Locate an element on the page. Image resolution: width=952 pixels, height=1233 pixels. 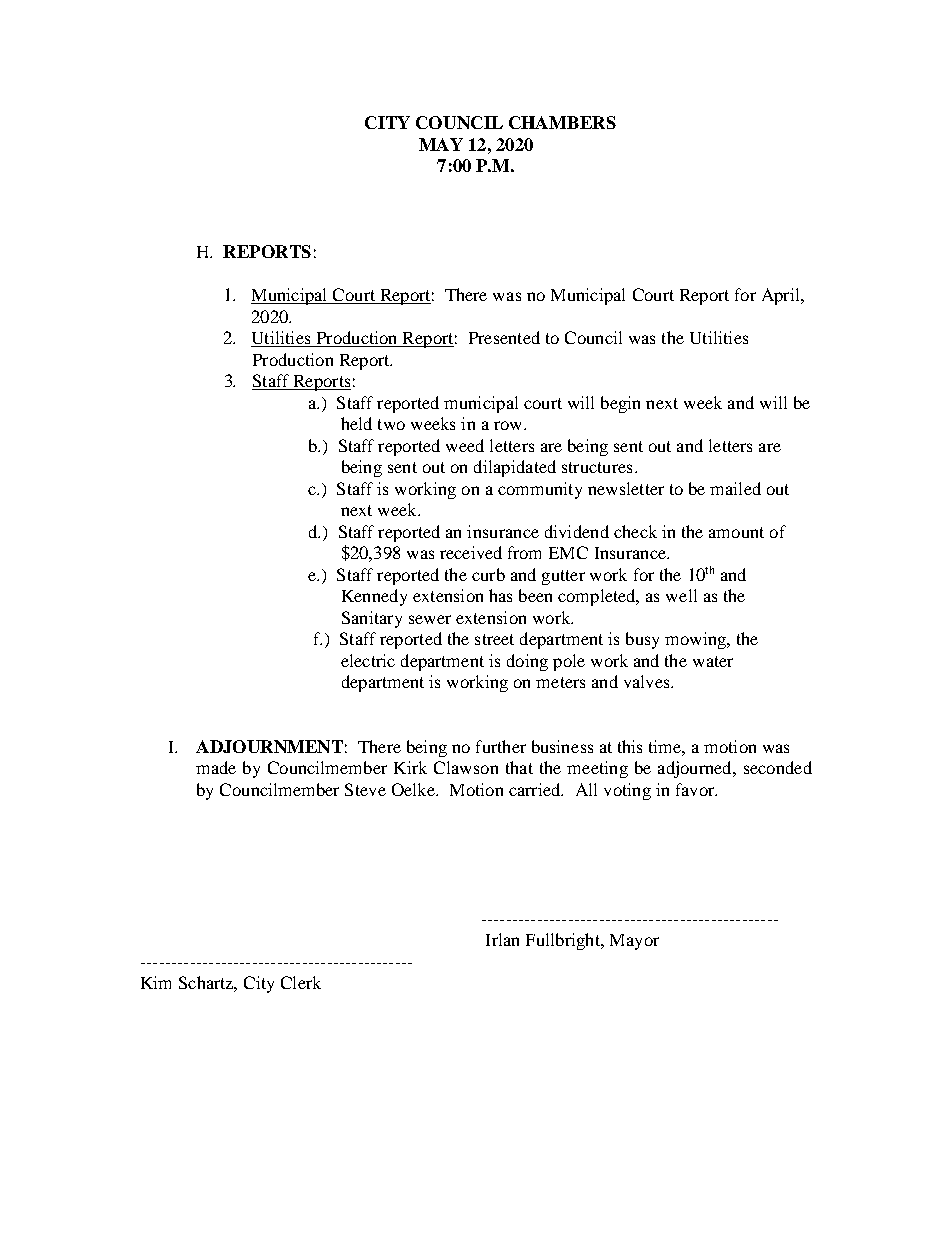
row is located at coordinates (509, 425).
